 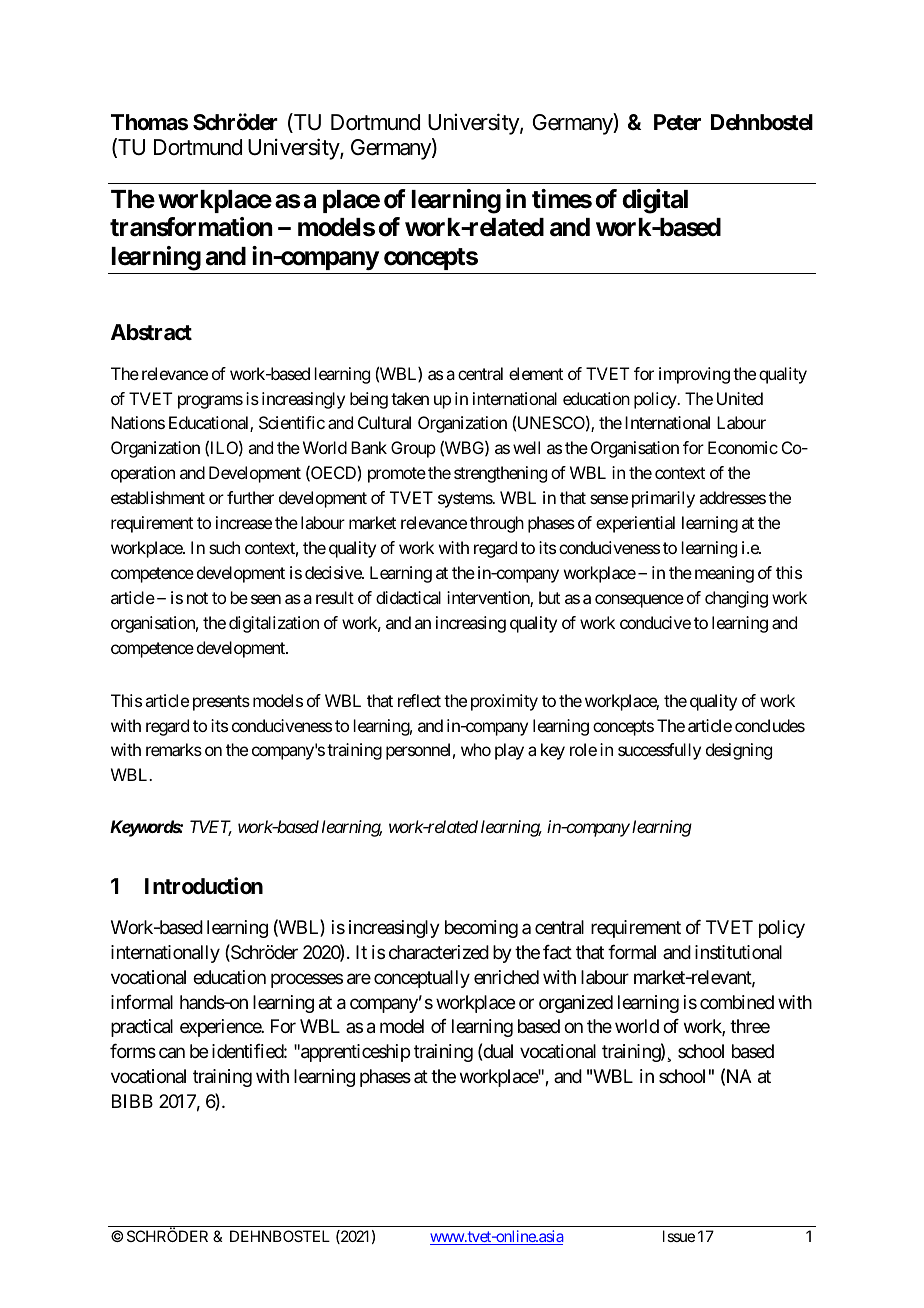 What do you see at coordinates (663, 499) in the screenshot?
I see `primarily` at bounding box center [663, 499].
